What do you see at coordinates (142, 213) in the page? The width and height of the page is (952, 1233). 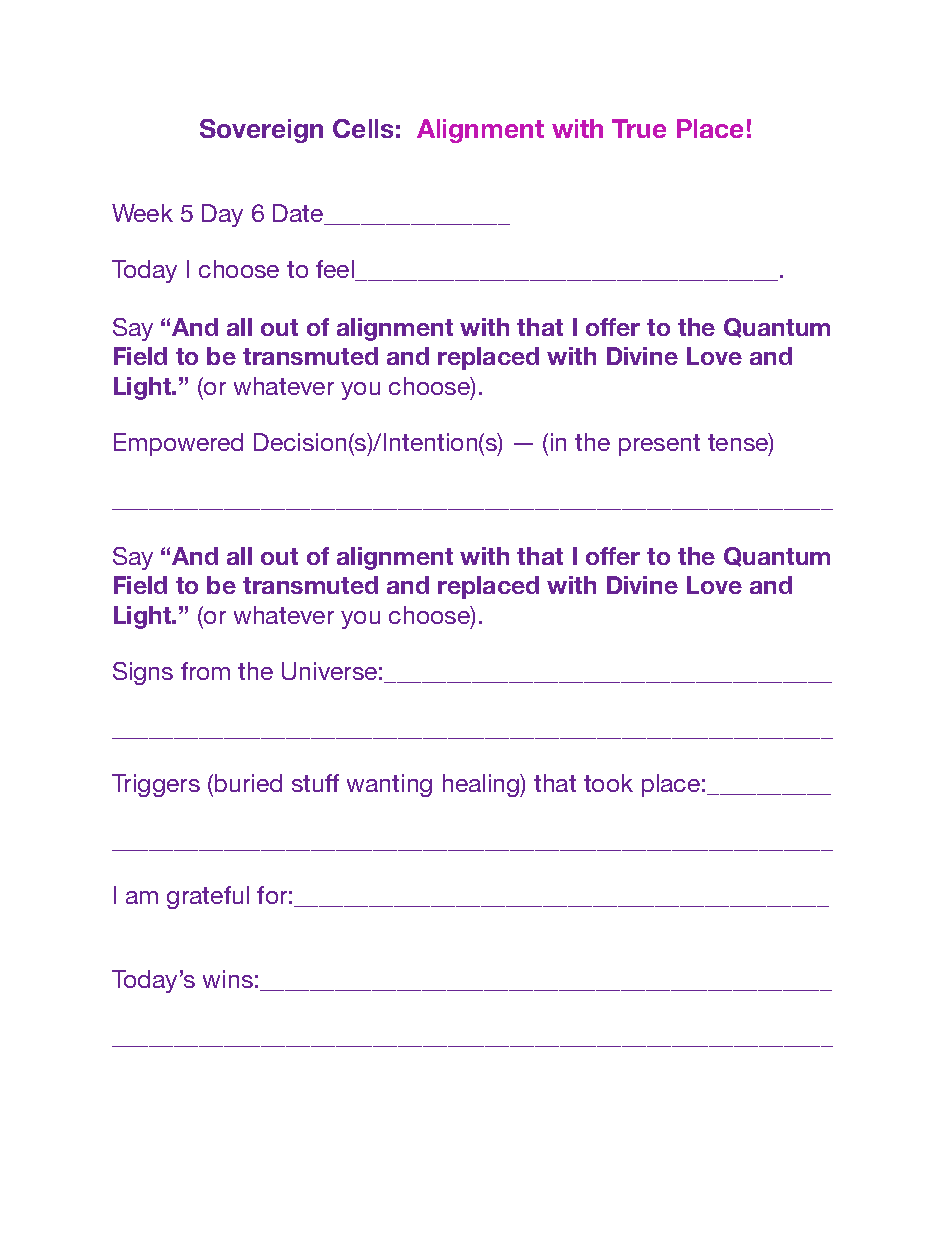 I see `Week` at bounding box center [142, 213].
